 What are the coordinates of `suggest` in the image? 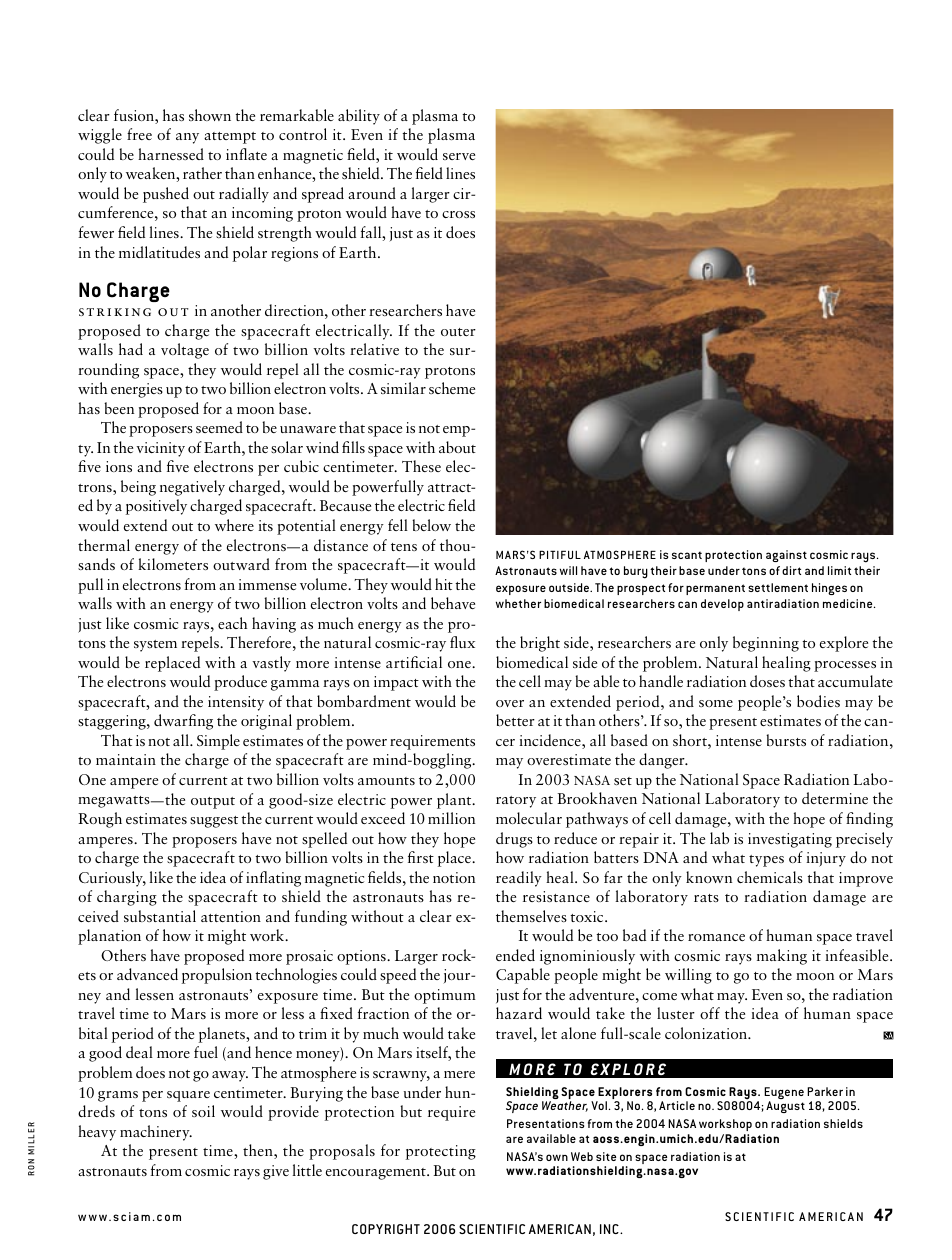 It's located at (214, 822).
